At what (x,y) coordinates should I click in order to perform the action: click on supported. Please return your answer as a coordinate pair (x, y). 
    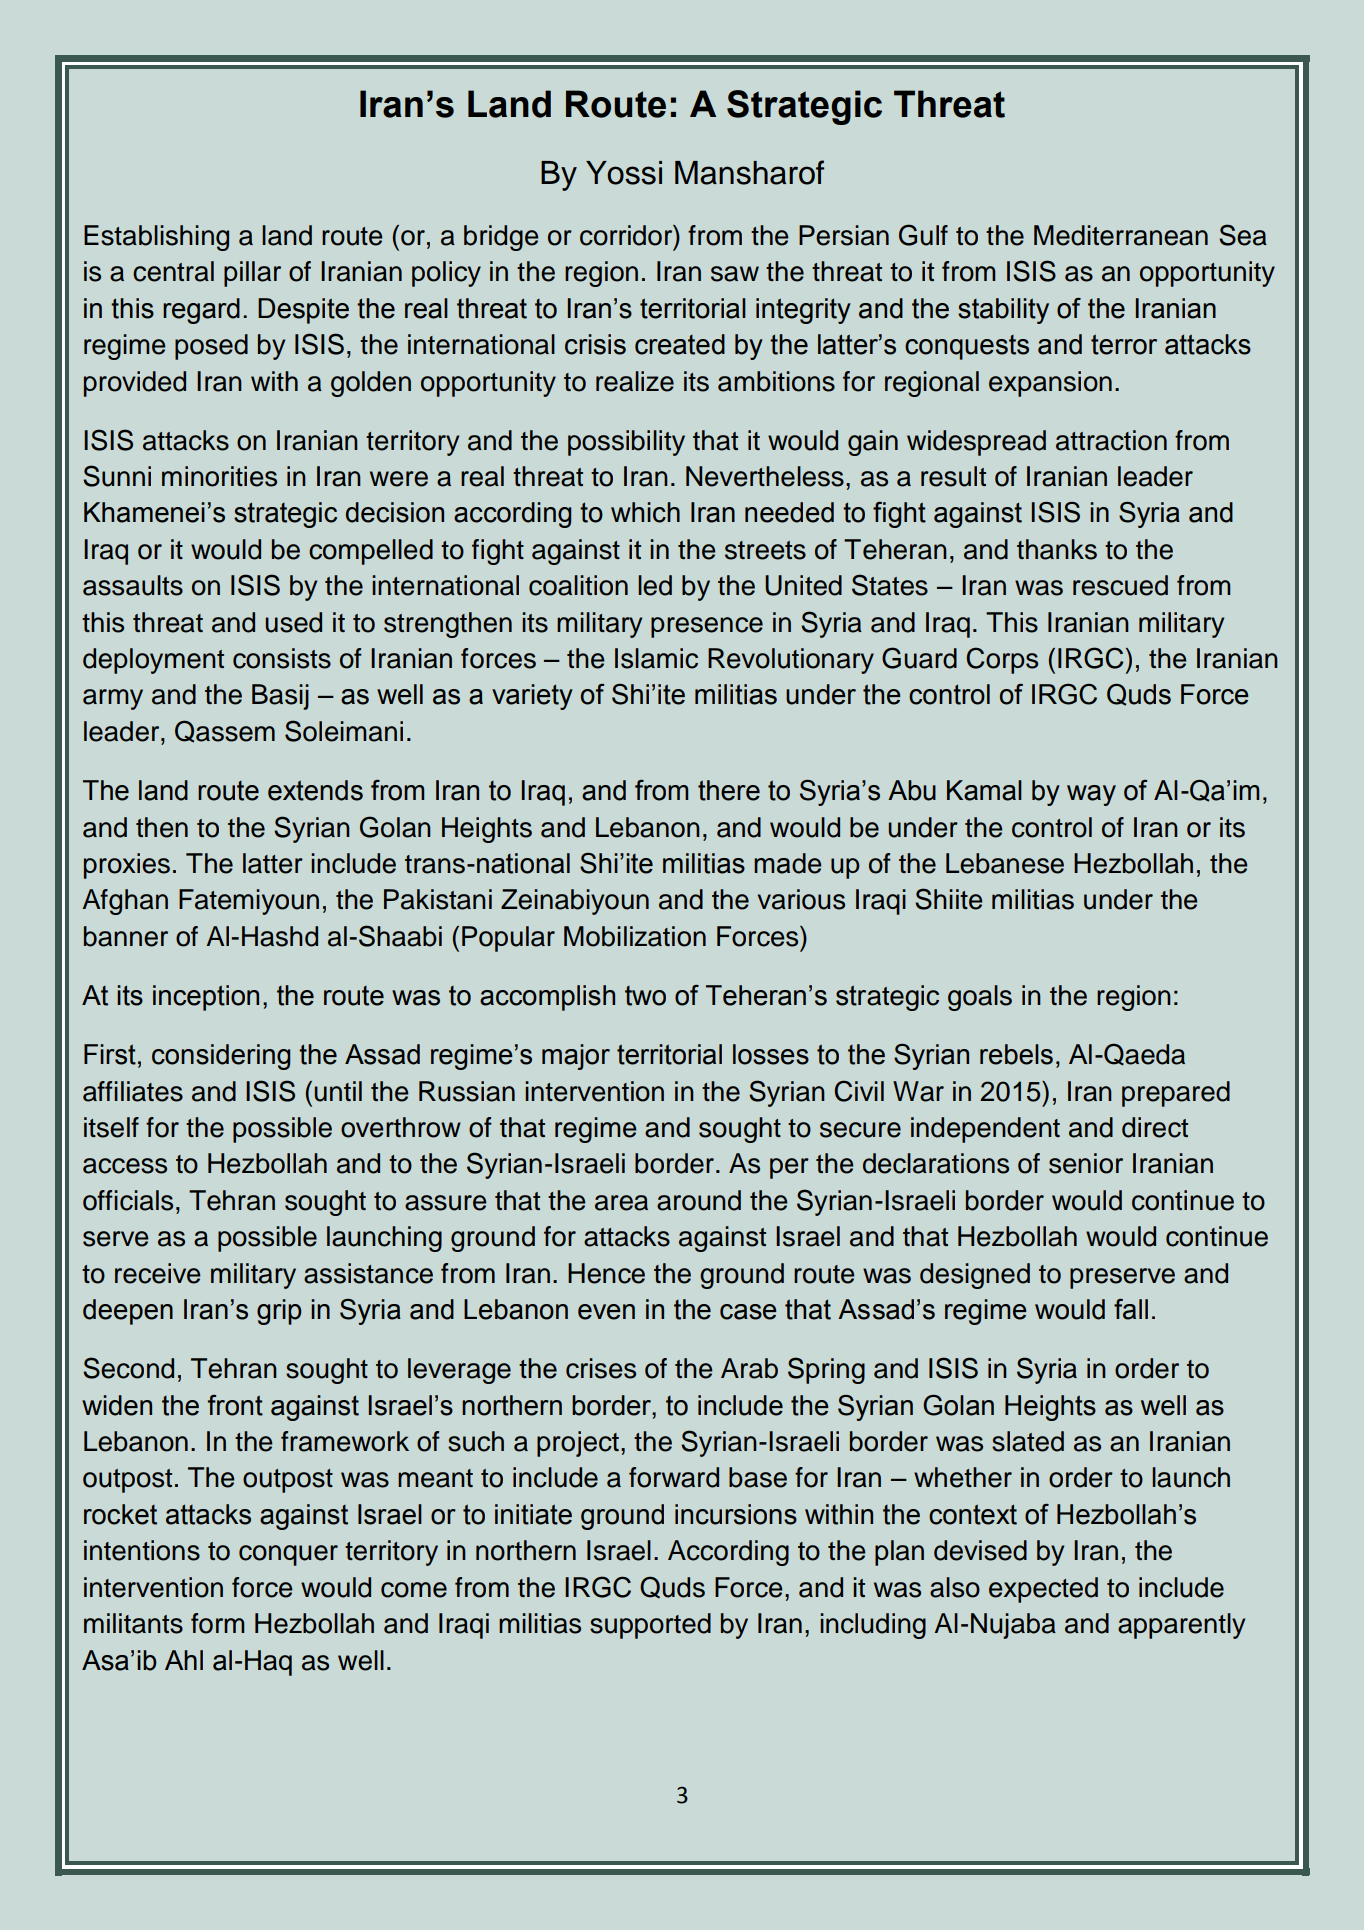
    Looking at the image, I should click on (650, 1626).
